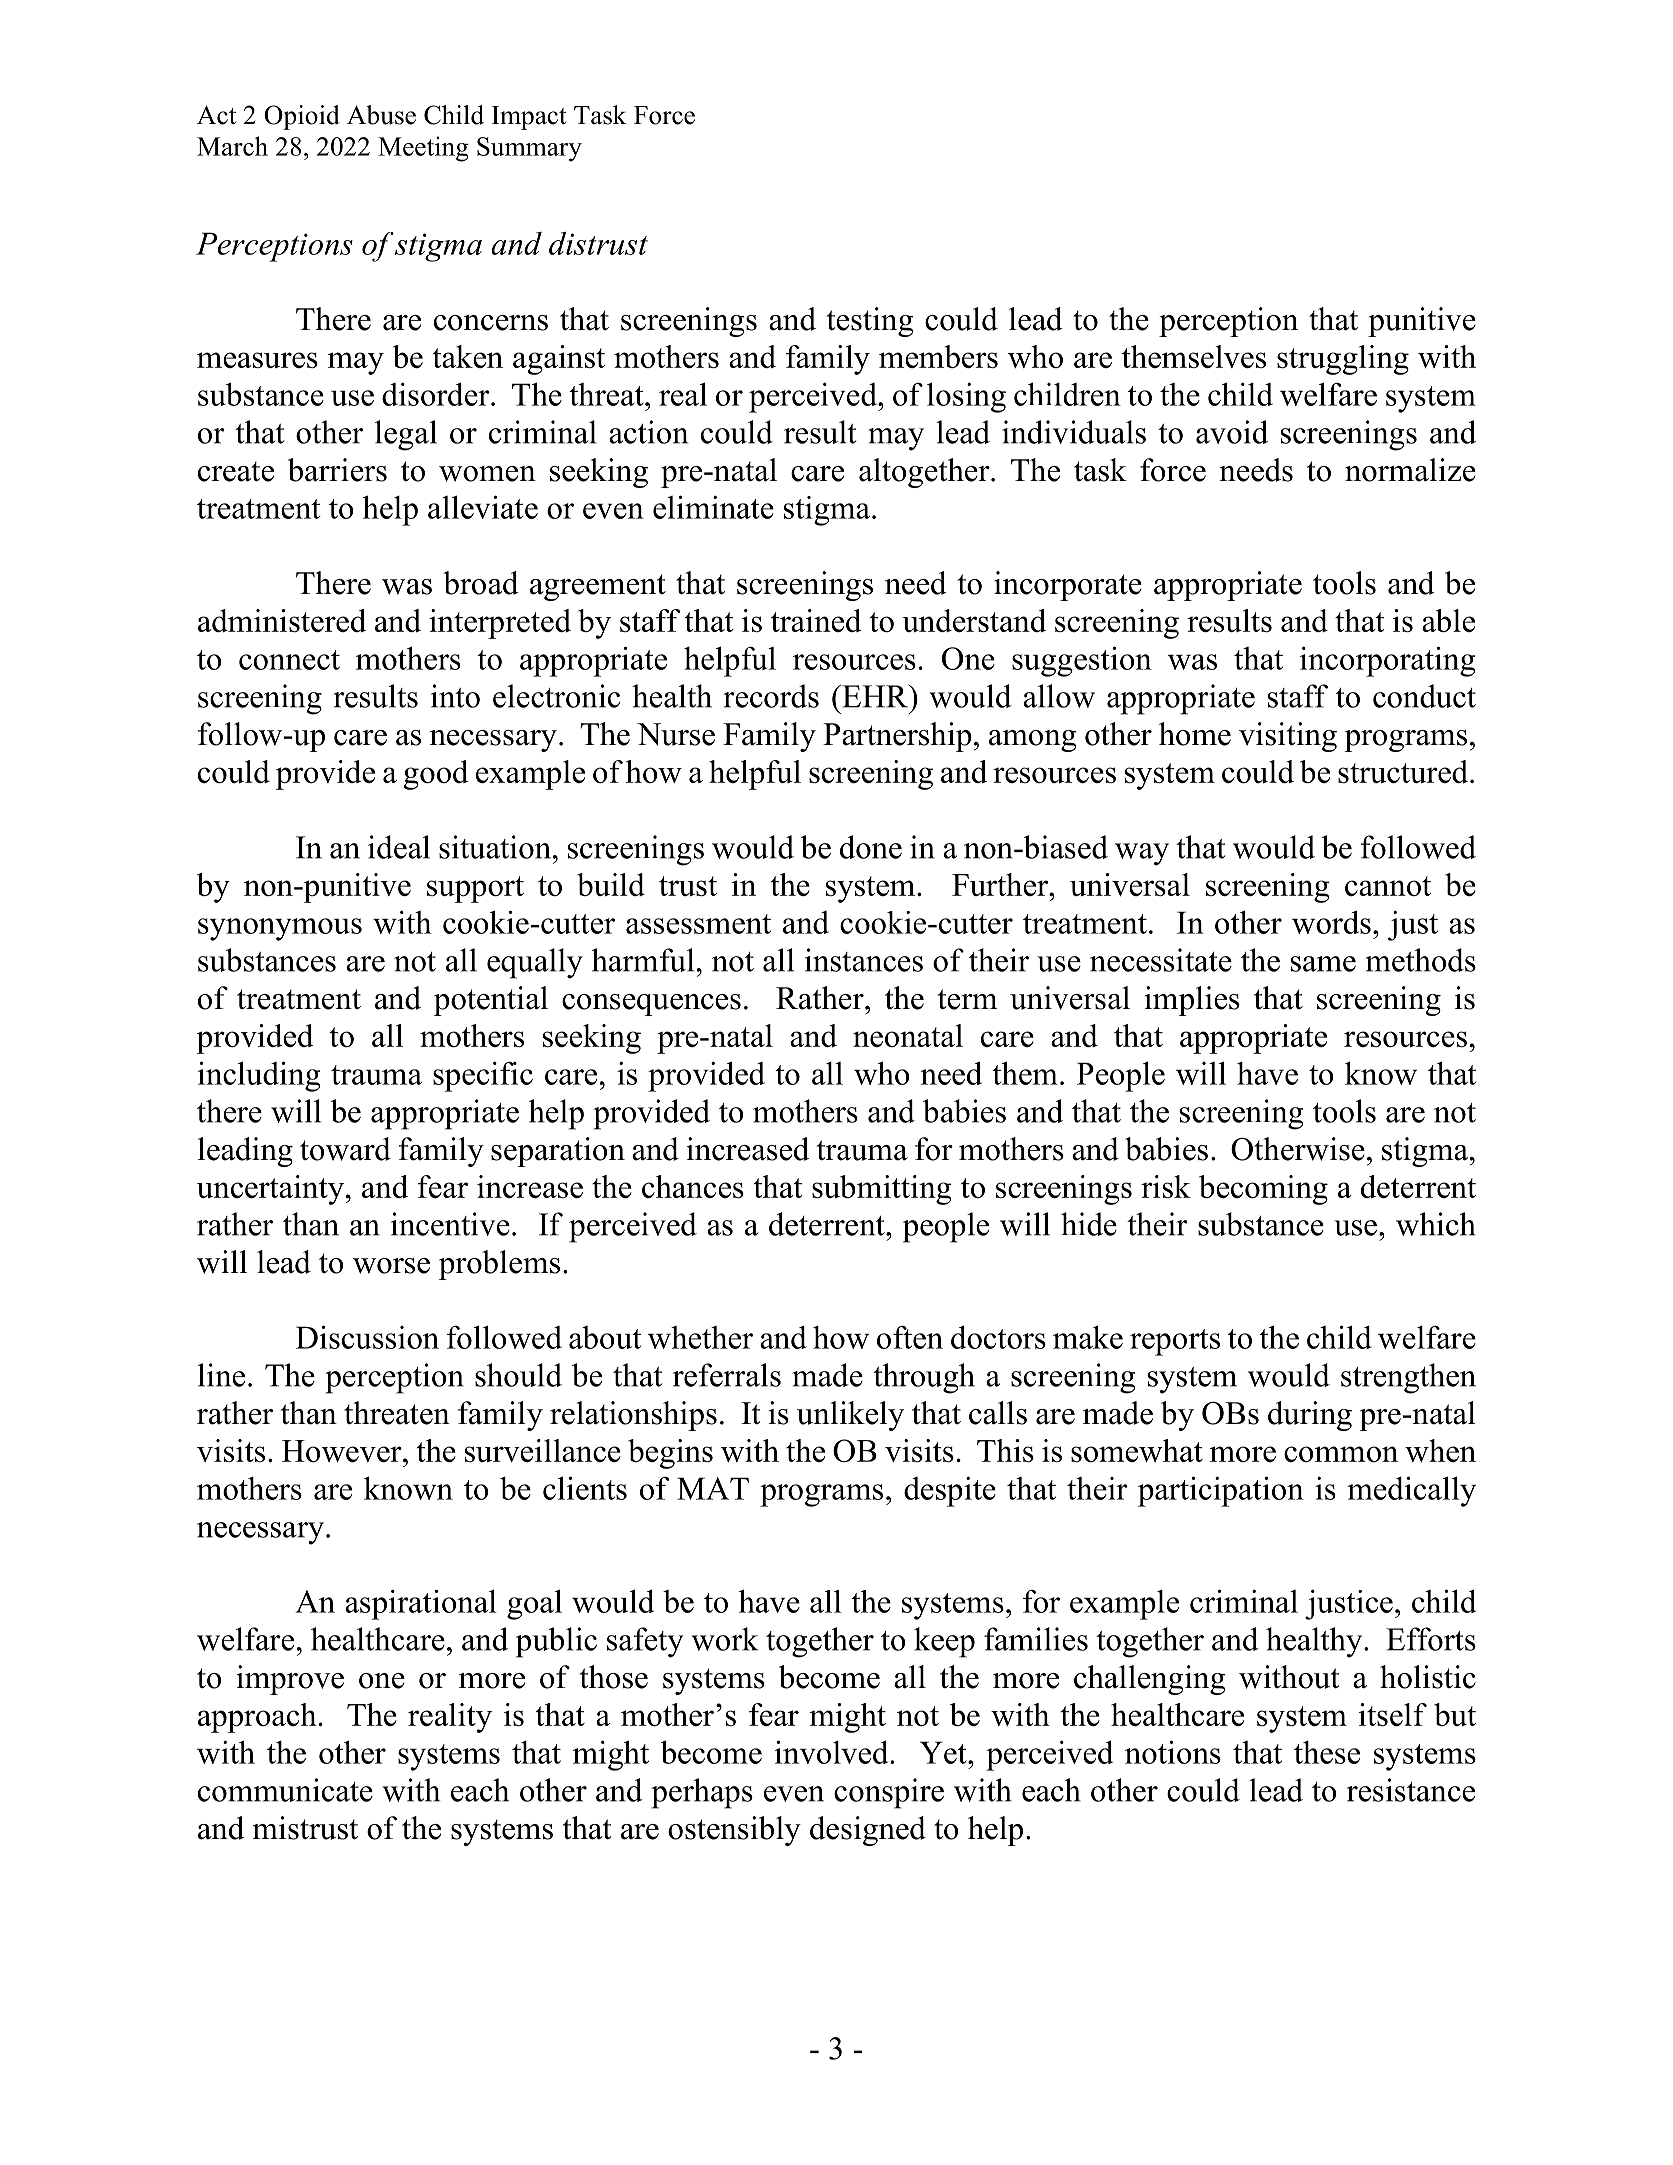  I want to click on same, so click(1323, 964).
